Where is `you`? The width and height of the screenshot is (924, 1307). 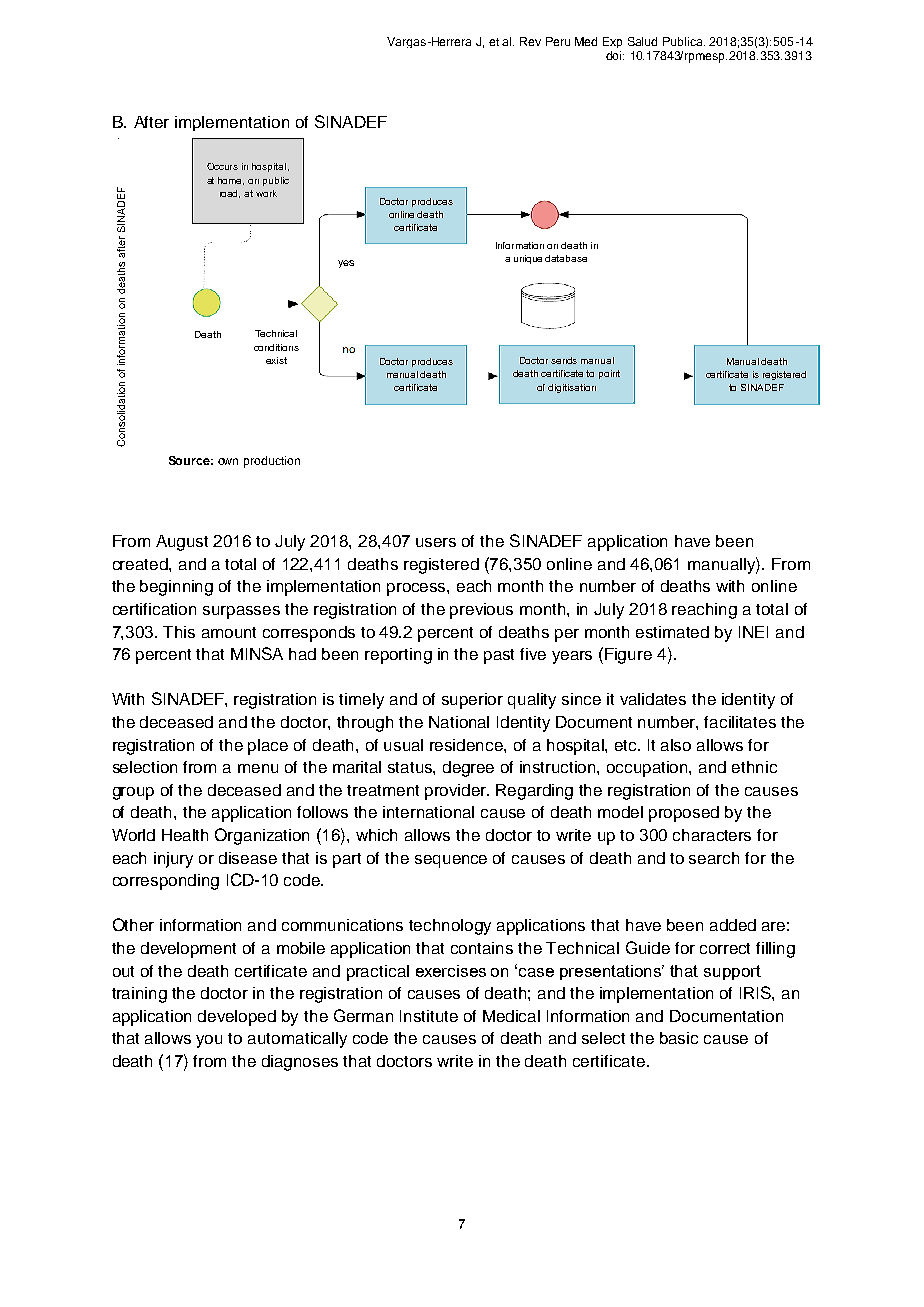 you is located at coordinates (209, 1041).
